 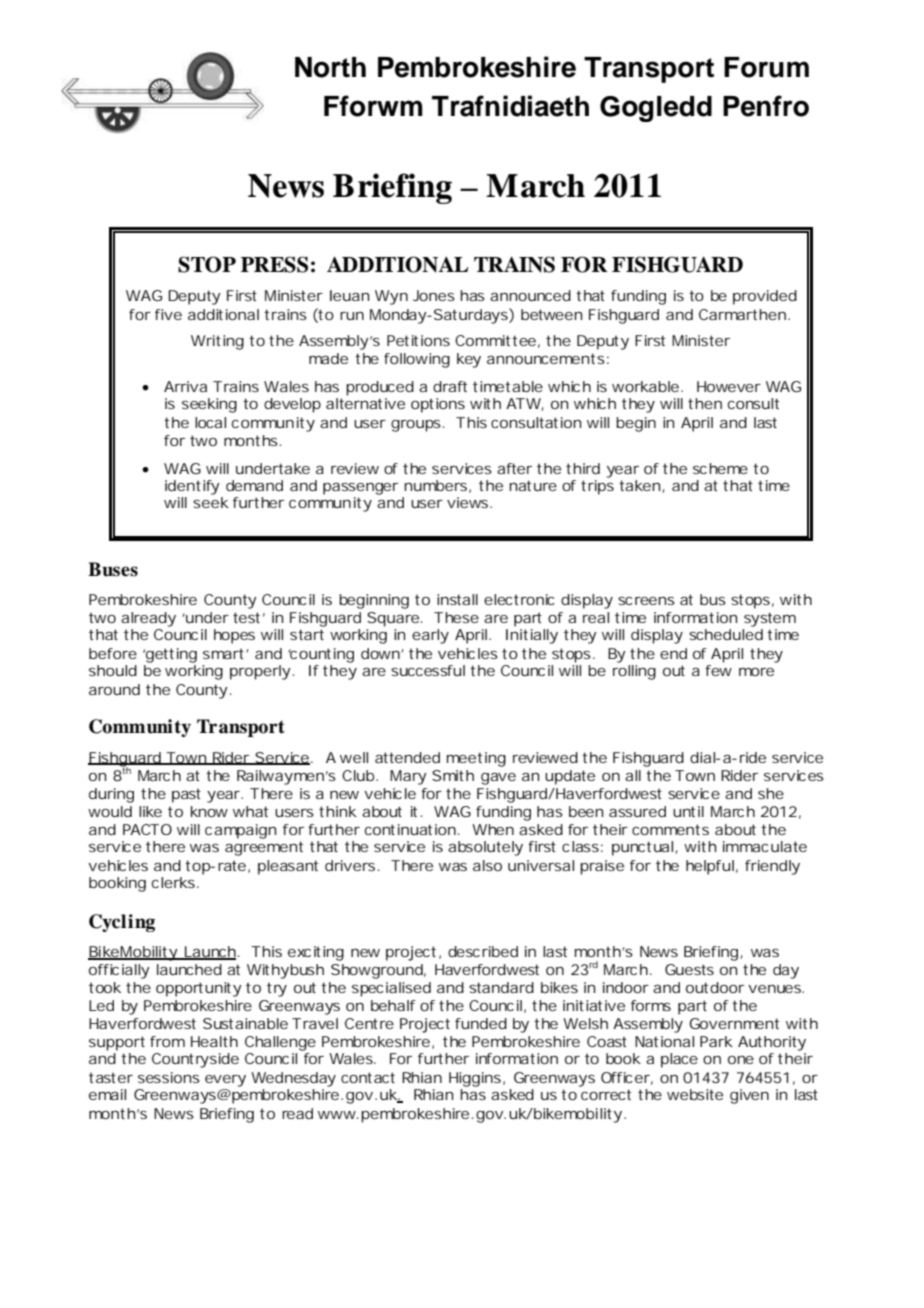 I want to click on Wyn, so click(x=391, y=297).
